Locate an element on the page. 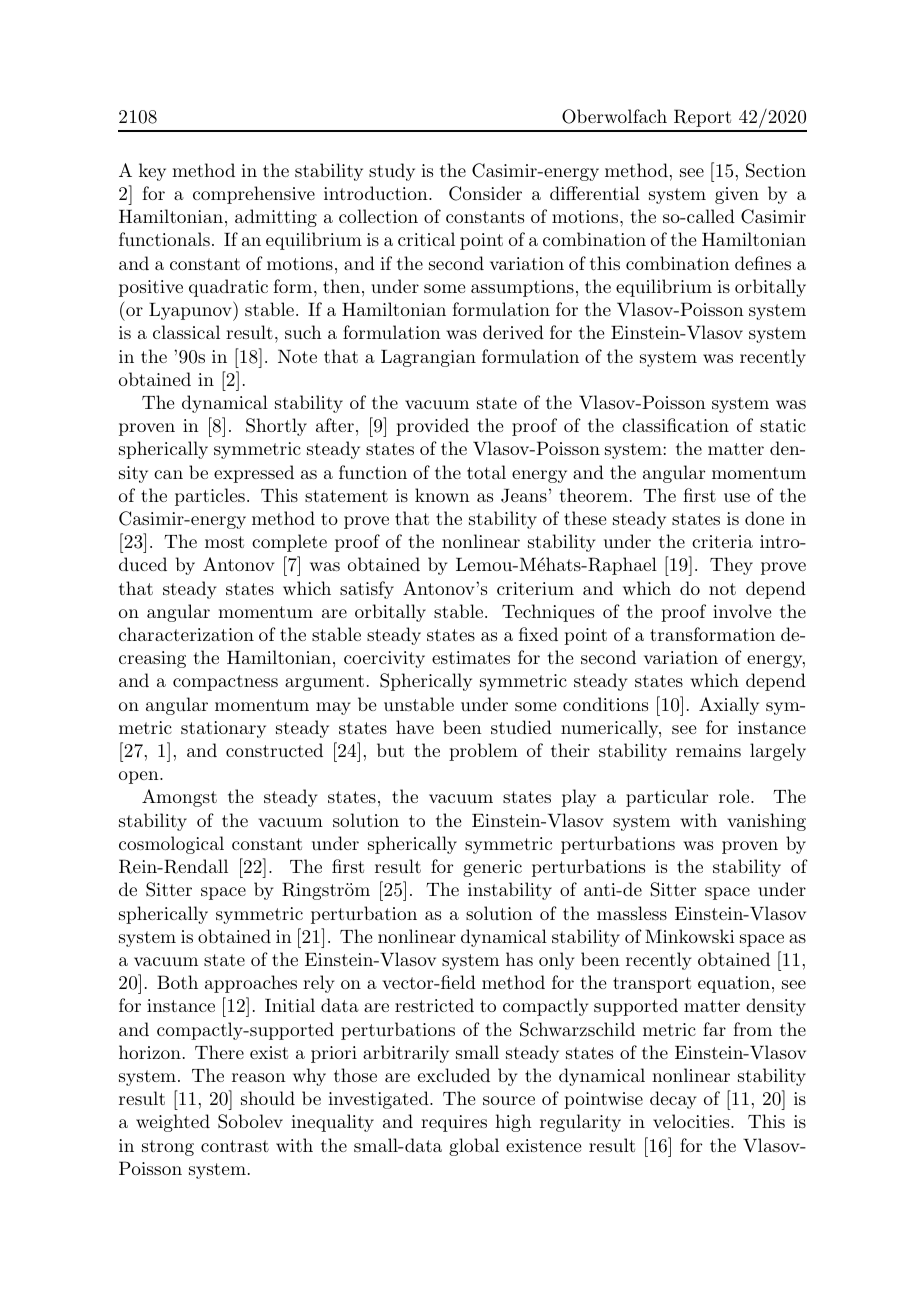 The width and height of the page is (924, 1308). generic is located at coordinates (492, 868).
